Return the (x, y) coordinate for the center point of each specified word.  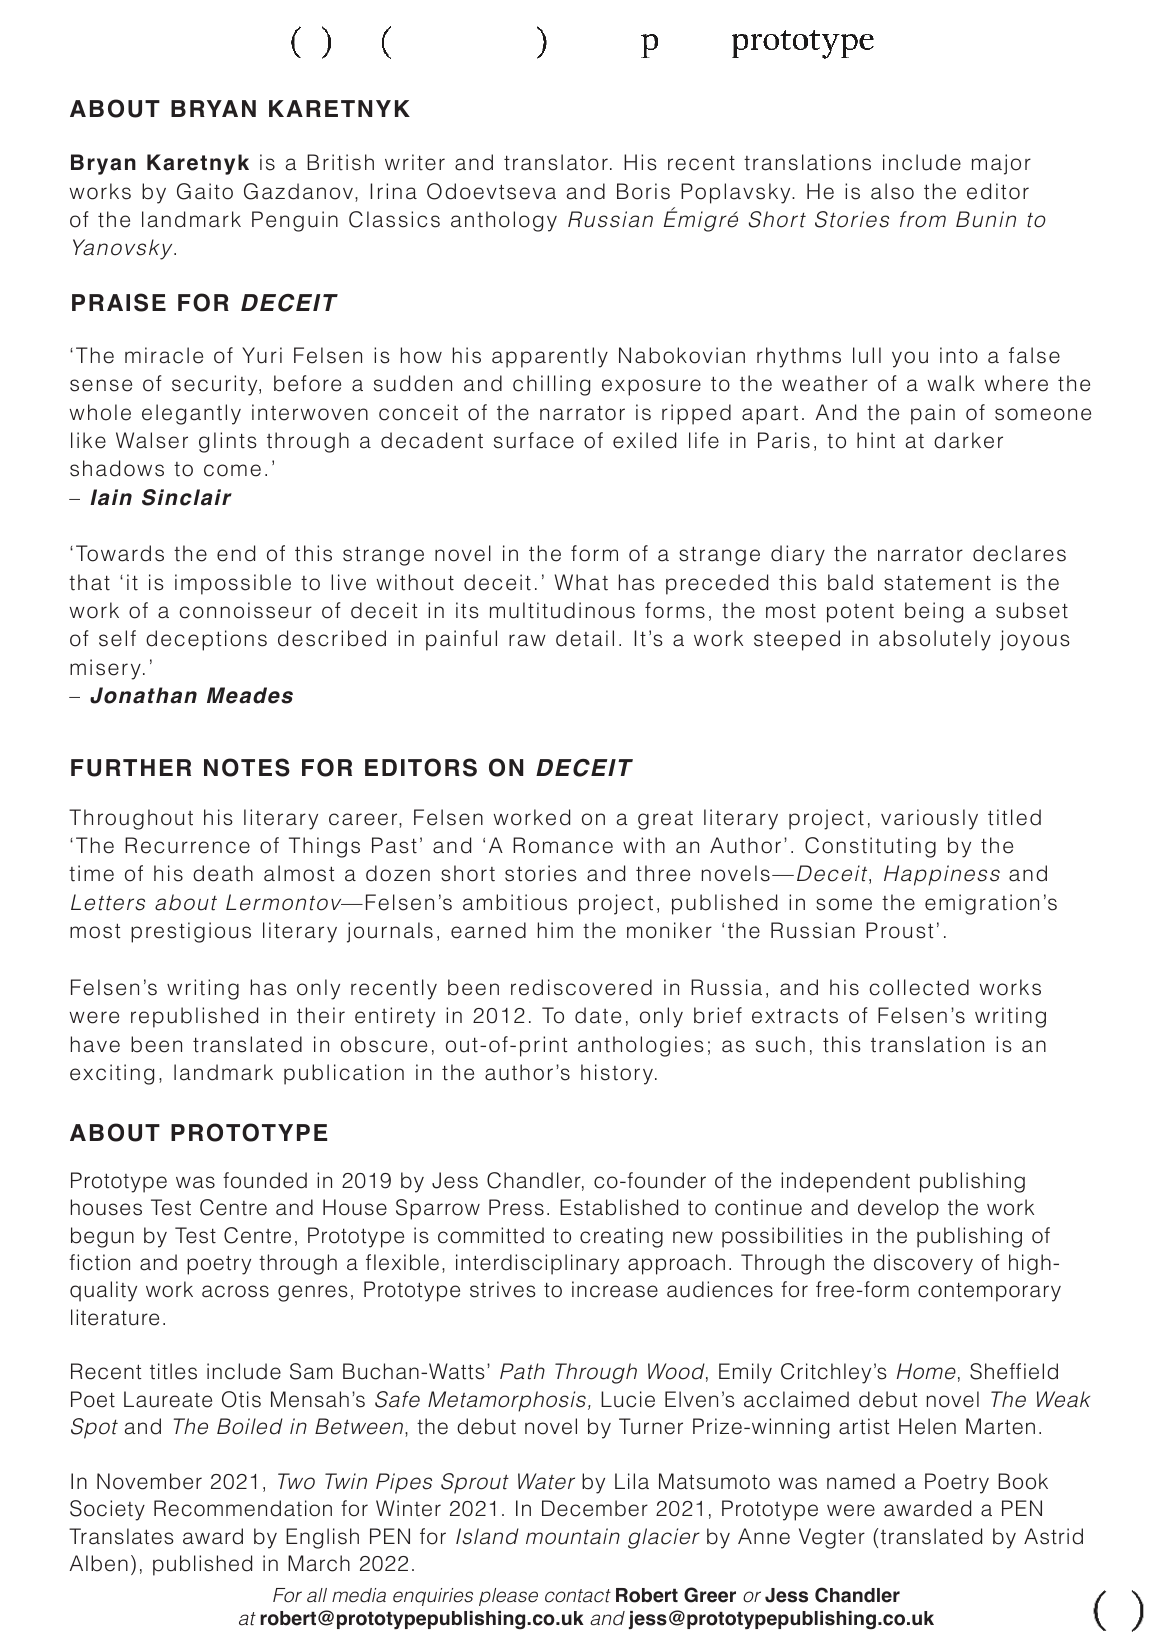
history (617, 1074)
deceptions (206, 640)
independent (845, 1182)
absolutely (935, 640)
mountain (573, 1536)
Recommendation (243, 1508)
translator (556, 162)
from (923, 219)
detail (585, 638)
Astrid (1053, 1536)
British (340, 162)
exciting (112, 1074)
